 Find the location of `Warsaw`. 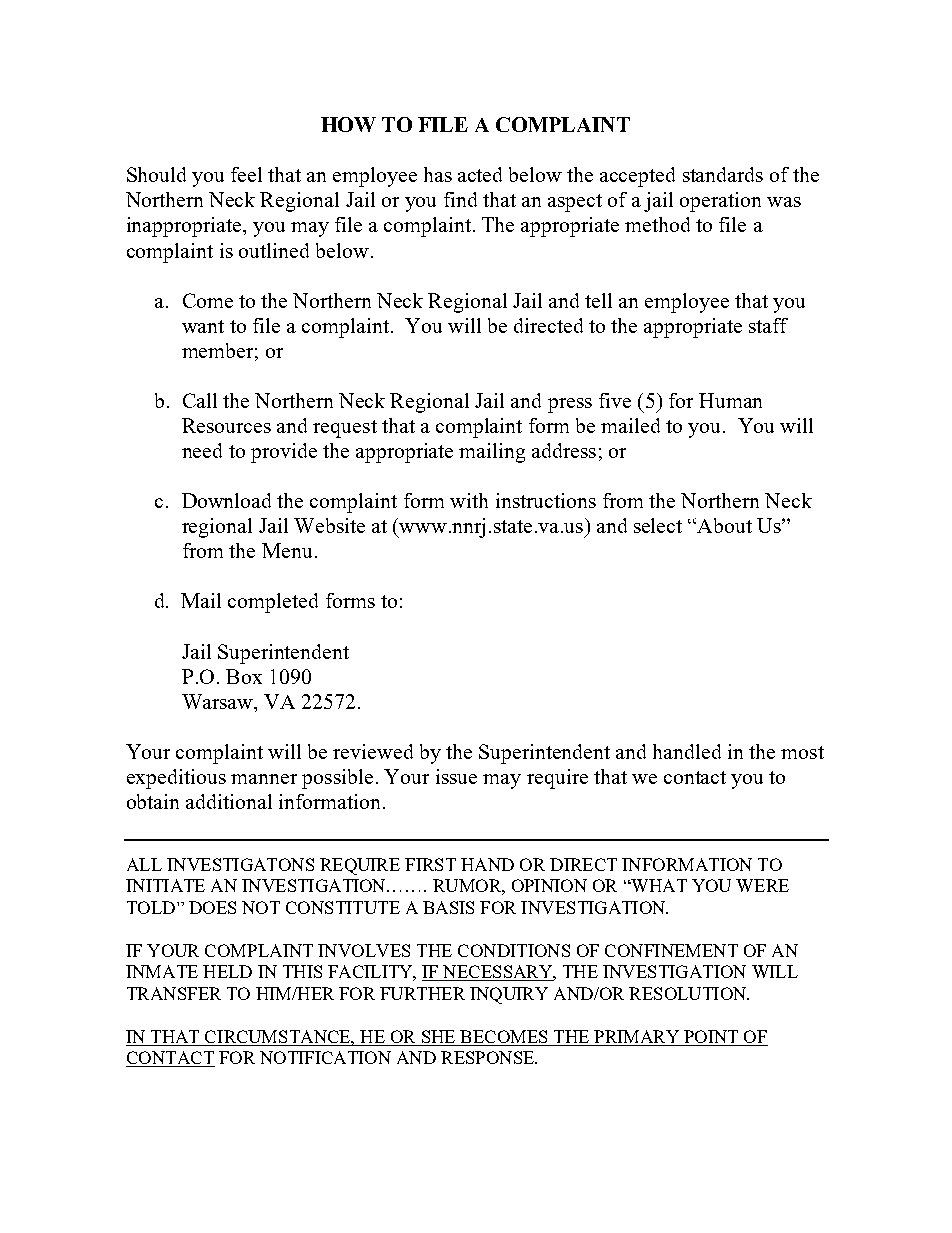

Warsaw is located at coordinates (219, 701).
